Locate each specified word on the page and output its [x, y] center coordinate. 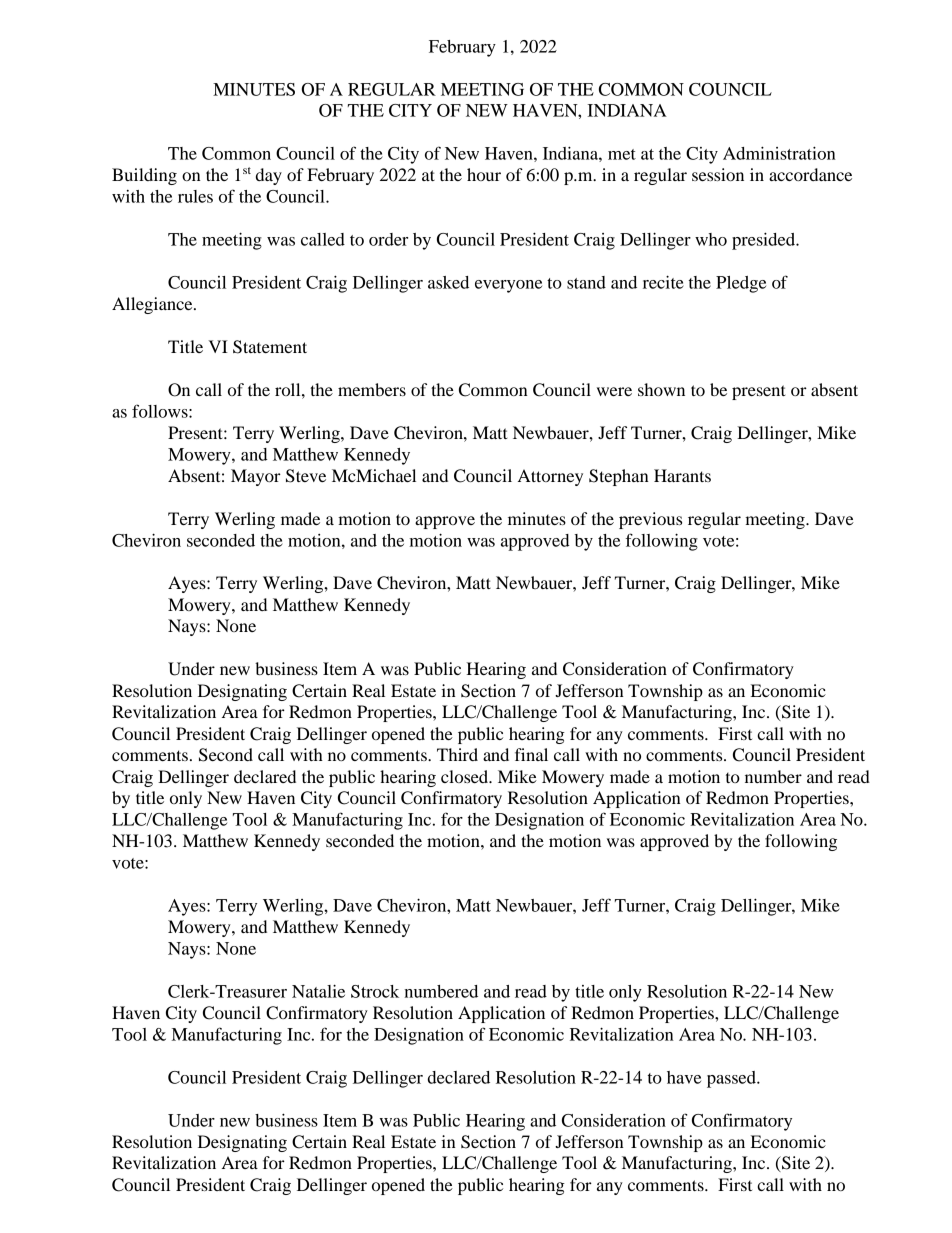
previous [650, 520]
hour [484, 174]
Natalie [318, 991]
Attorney [550, 477]
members [372, 389]
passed [732, 1079]
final [531, 754]
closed [466, 776]
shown [661, 389]
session [718, 174]
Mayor [256, 477]
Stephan [619, 477]
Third [457, 754]
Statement [270, 347]
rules [195, 196]
